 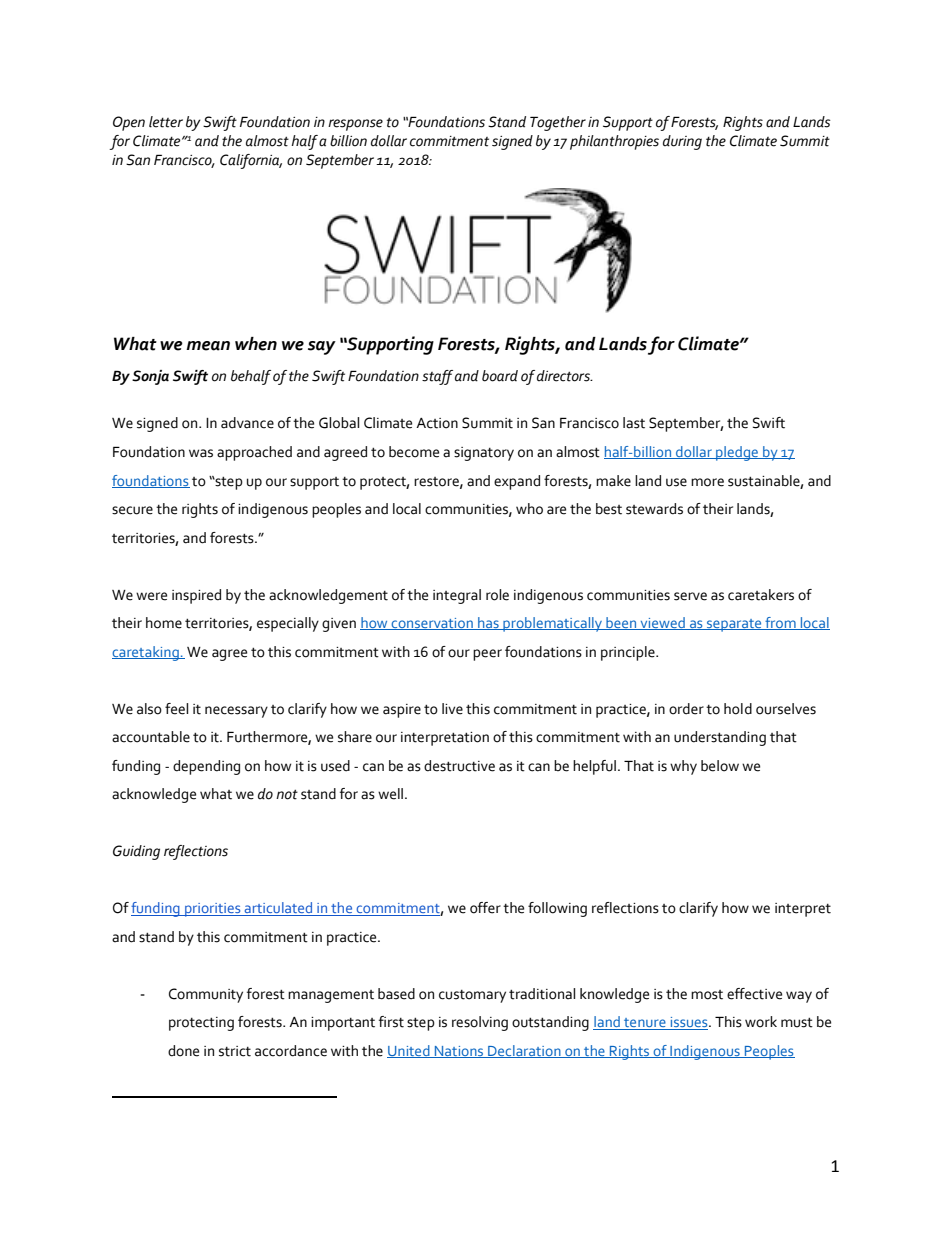 I want to click on resolving, so click(x=480, y=1023).
